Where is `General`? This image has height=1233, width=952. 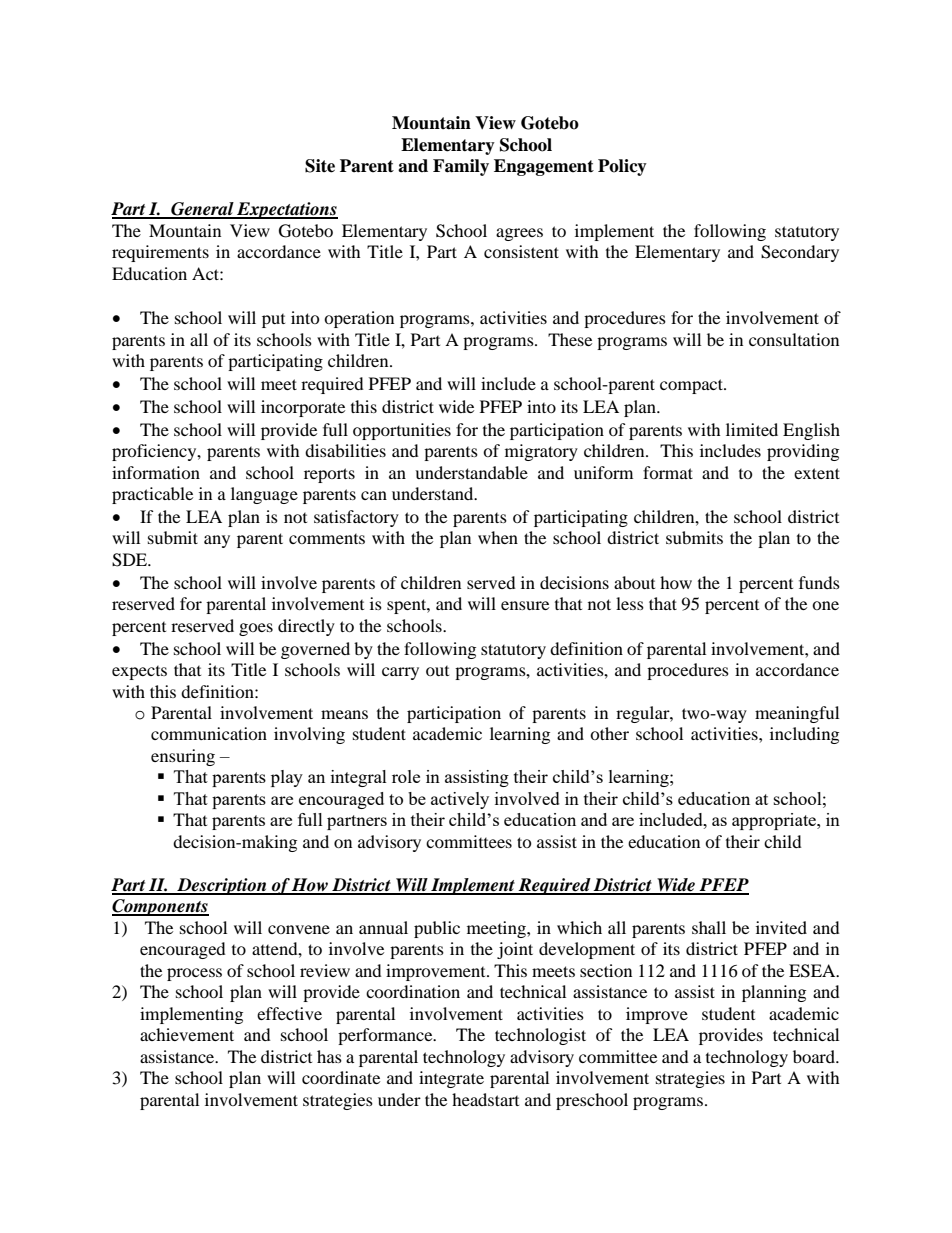 General is located at coordinates (202, 210).
